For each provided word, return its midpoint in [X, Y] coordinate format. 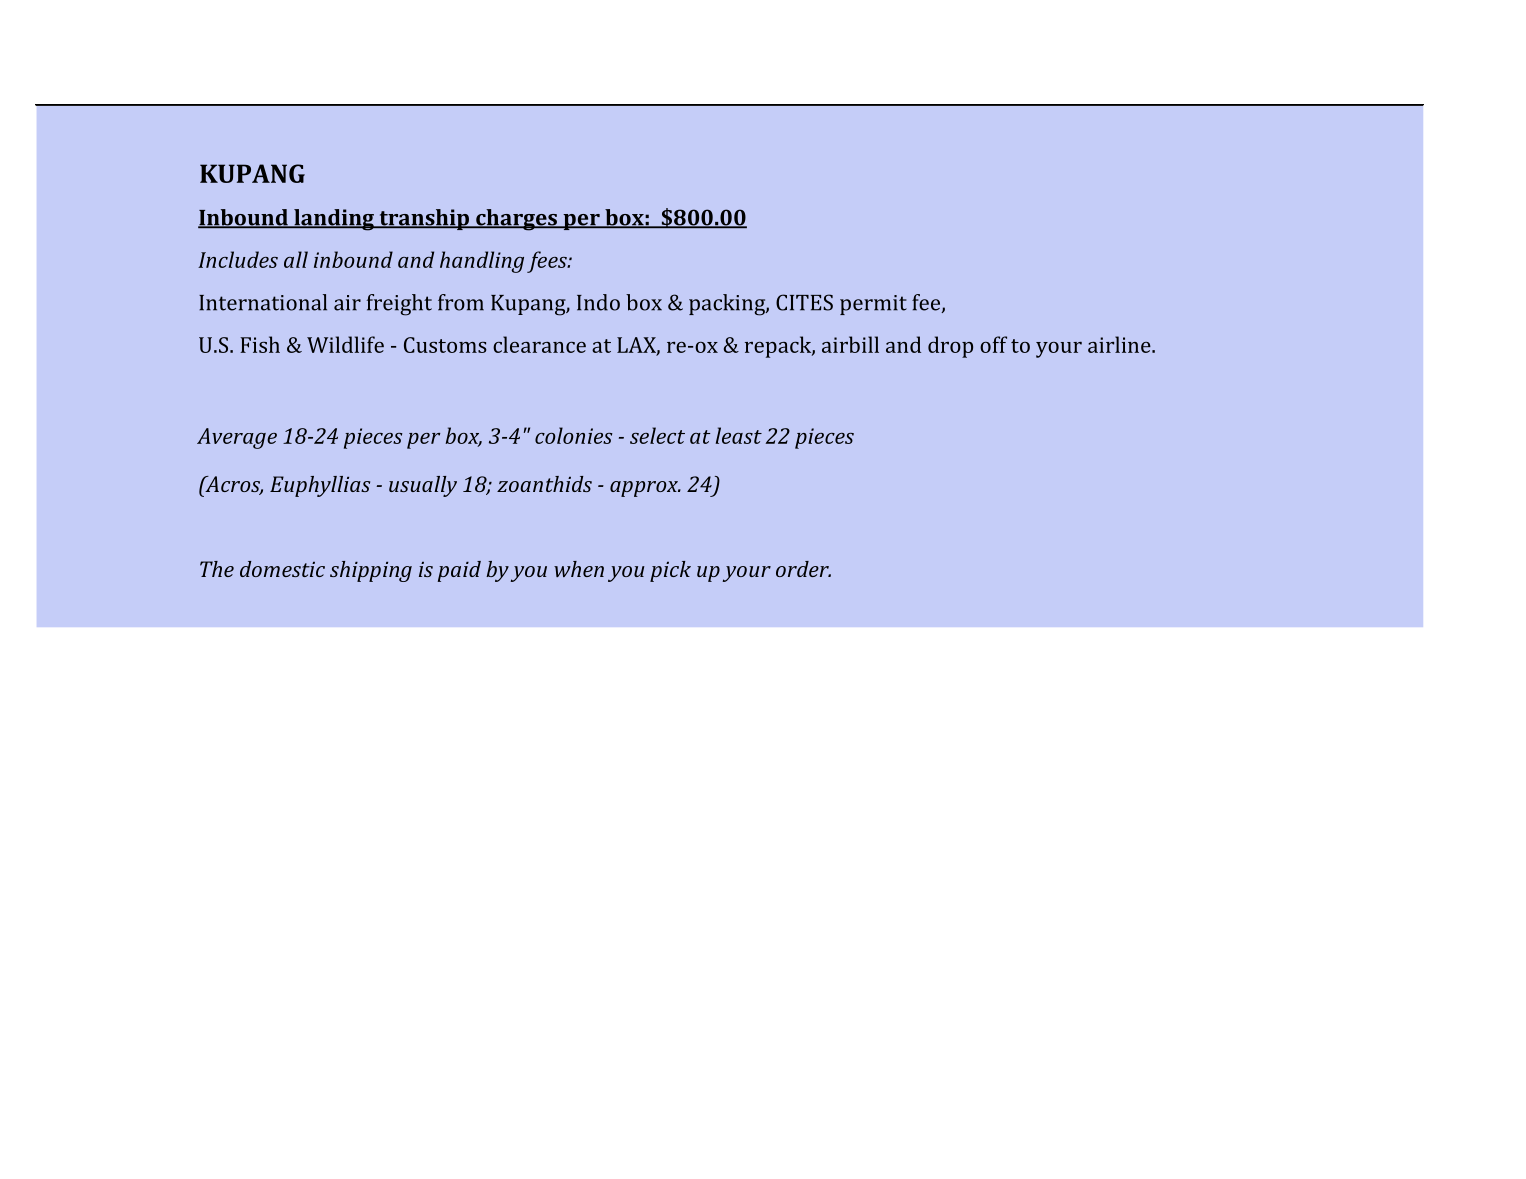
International [263, 302]
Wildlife [345, 344]
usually [423, 486]
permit [873, 305]
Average [237, 438]
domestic [282, 569]
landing [334, 220]
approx [645, 489]
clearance [539, 344]
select [657, 435]
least [739, 435]
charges [517, 220]
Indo [598, 302]
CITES [804, 302]
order [803, 569]
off [993, 344]
